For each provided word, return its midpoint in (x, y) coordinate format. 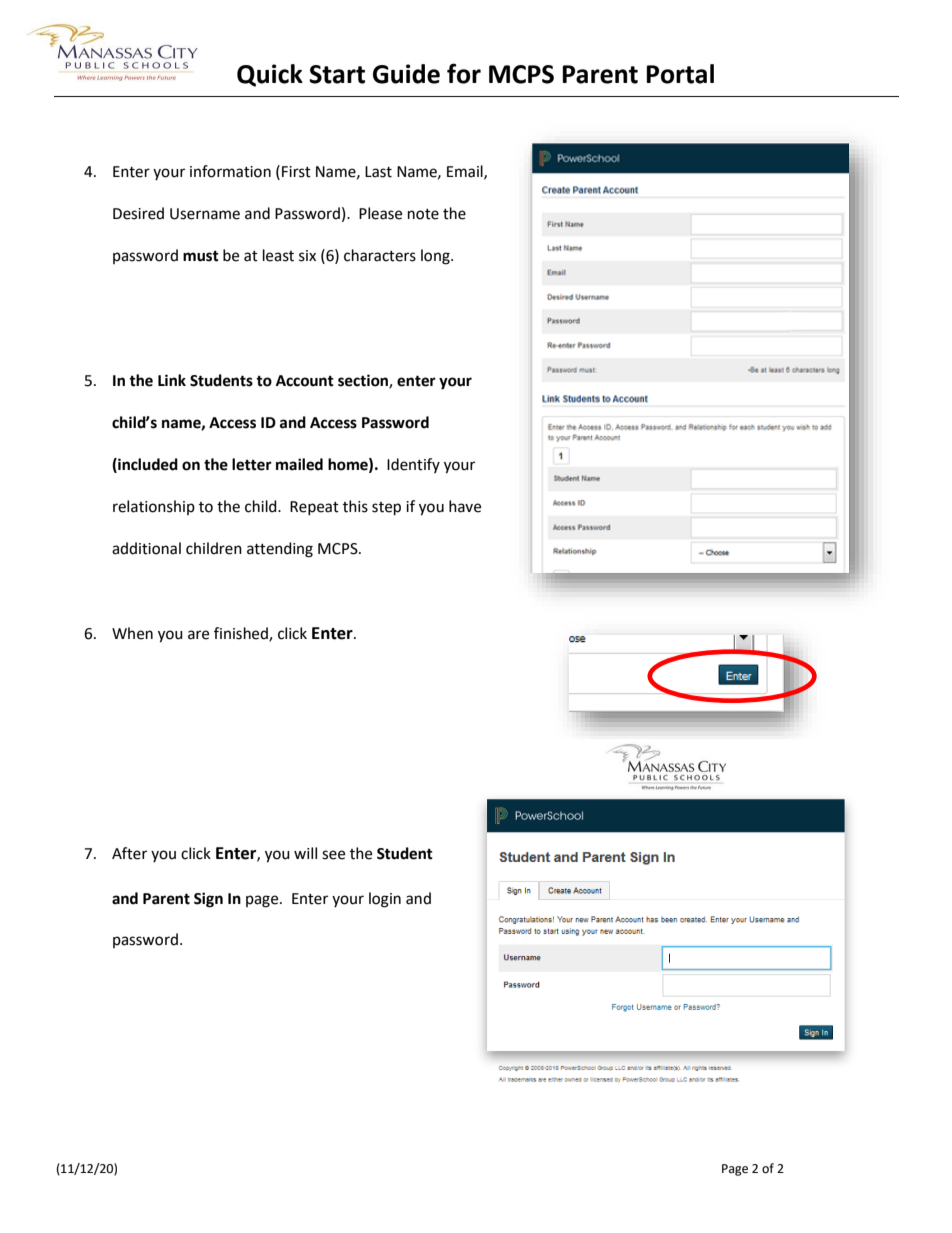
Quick (270, 75)
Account (305, 381)
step (386, 509)
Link (172, 380)
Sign (208, 900)
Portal (680, 74)
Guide (406, 74)
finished (242, 634)
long (436, 257)
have (465, 506)
